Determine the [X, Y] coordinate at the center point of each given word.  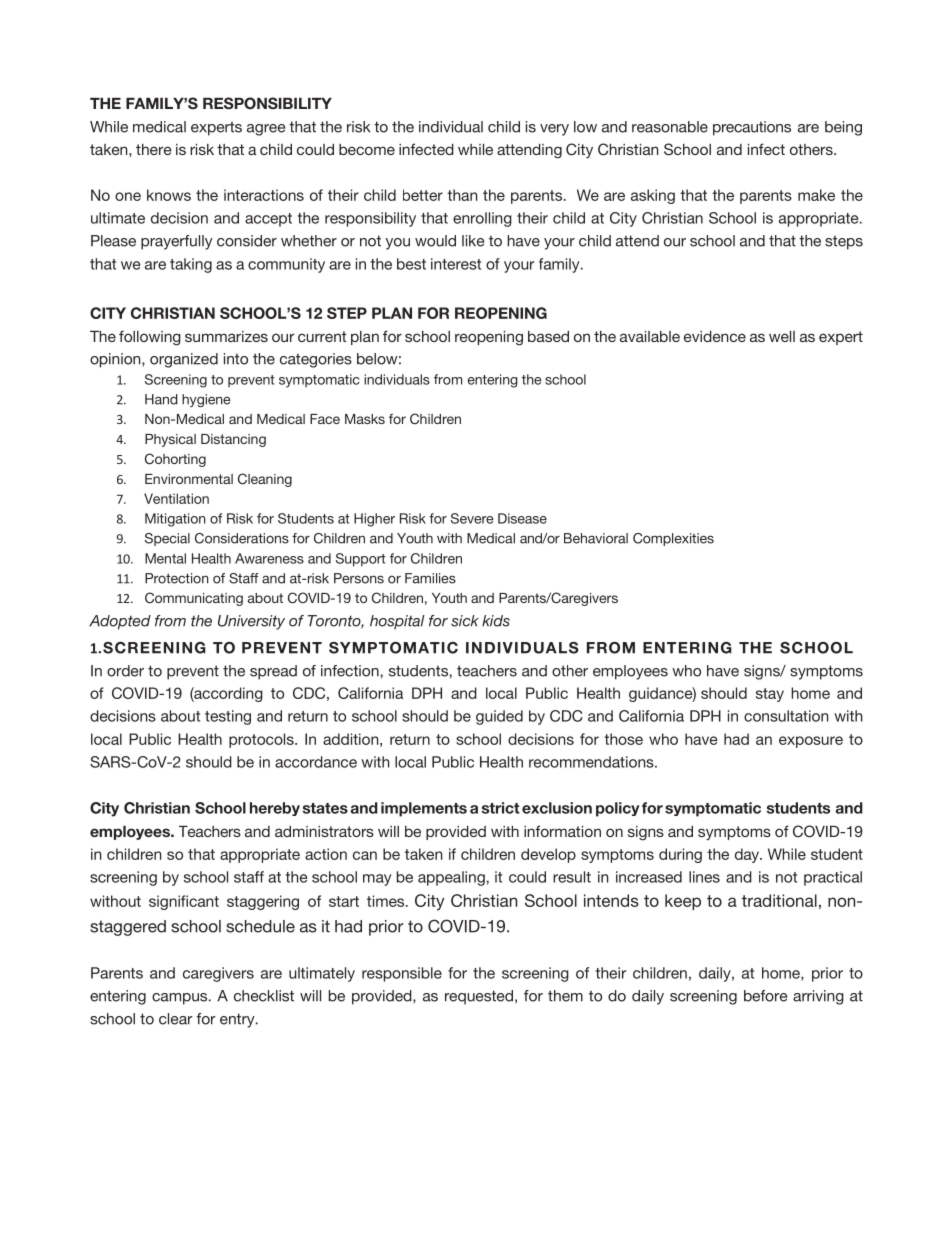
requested [479, 997]
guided [499, 717]
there [153, 149]
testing [228, 717]
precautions [752, 128]
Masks [365, 419]
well [782, 336]
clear [175, 1019]
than [462, 195]
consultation [786, 716]
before [765, 996]
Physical [170, 440]
